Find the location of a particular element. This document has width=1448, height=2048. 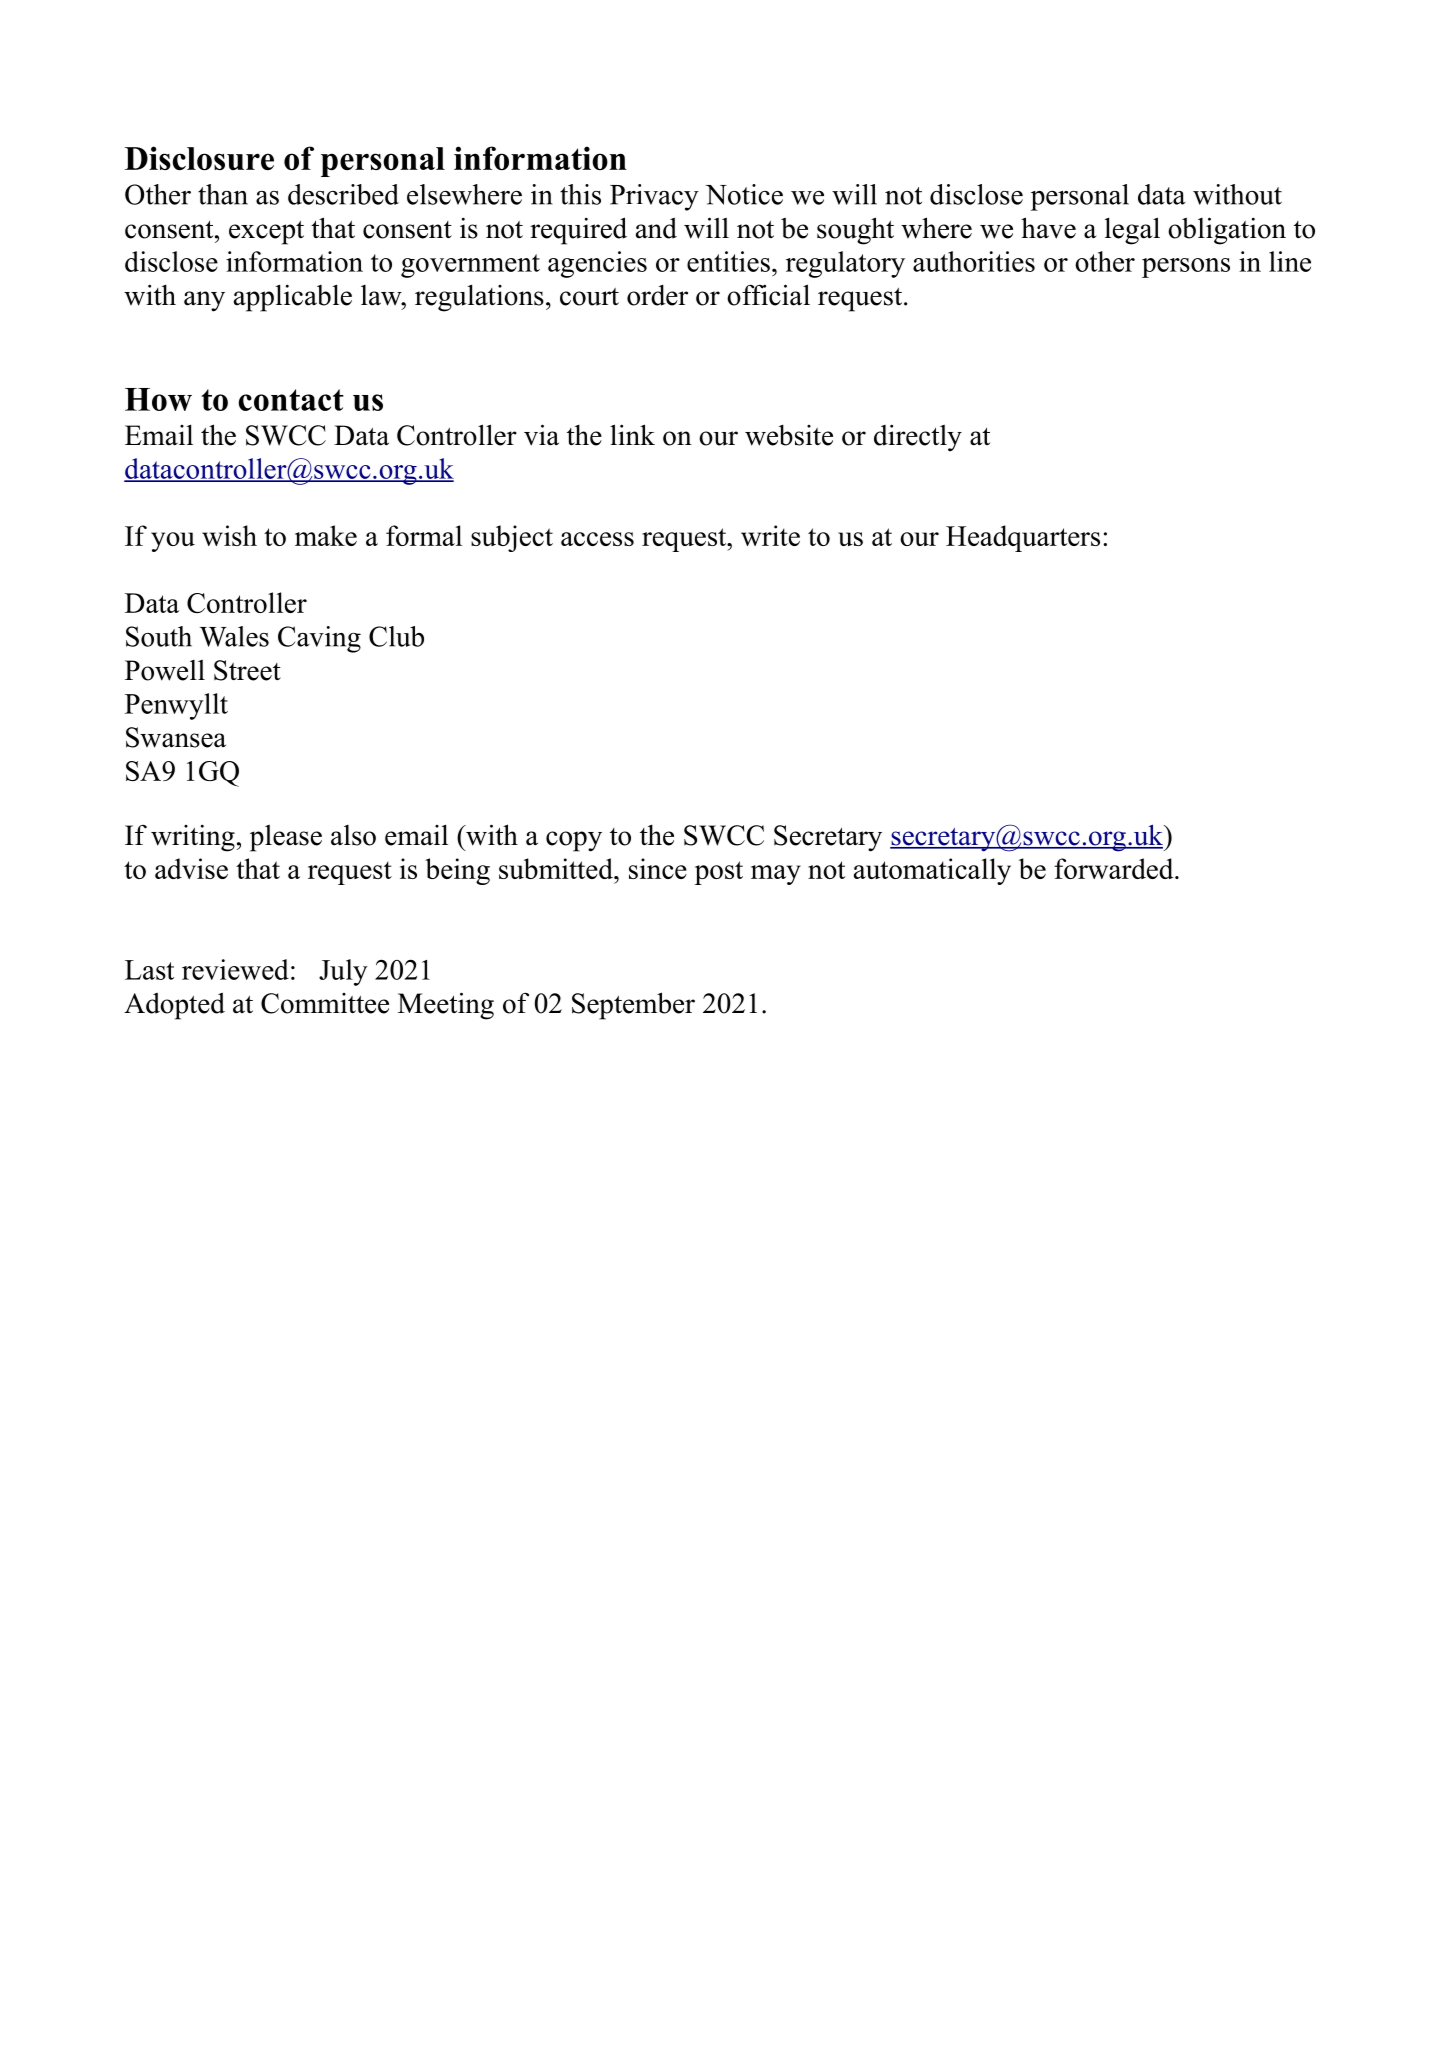

reviewed is located at coordinates (235, 969).
